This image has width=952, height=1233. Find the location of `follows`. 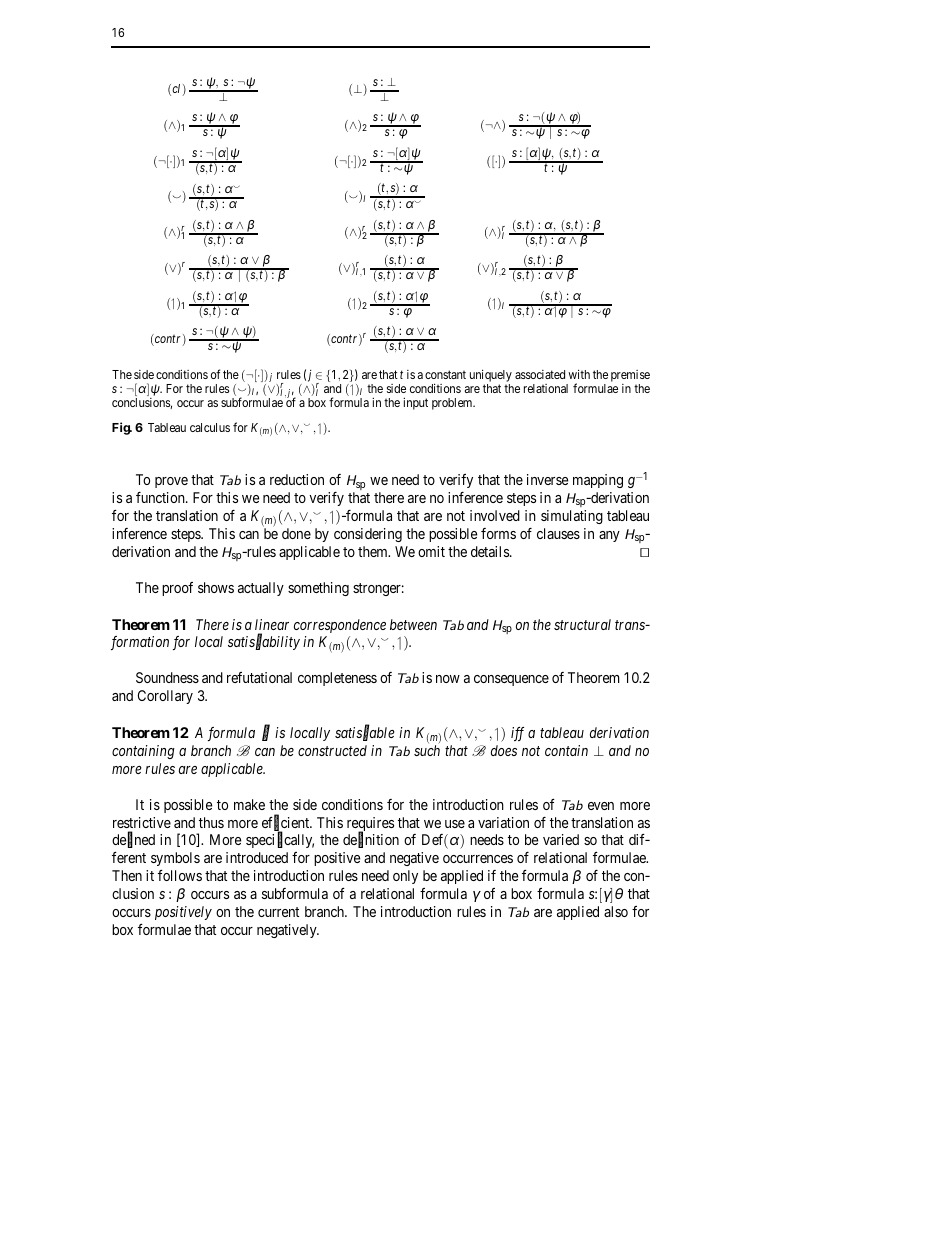

follows is located at coordinates (180, 875).
